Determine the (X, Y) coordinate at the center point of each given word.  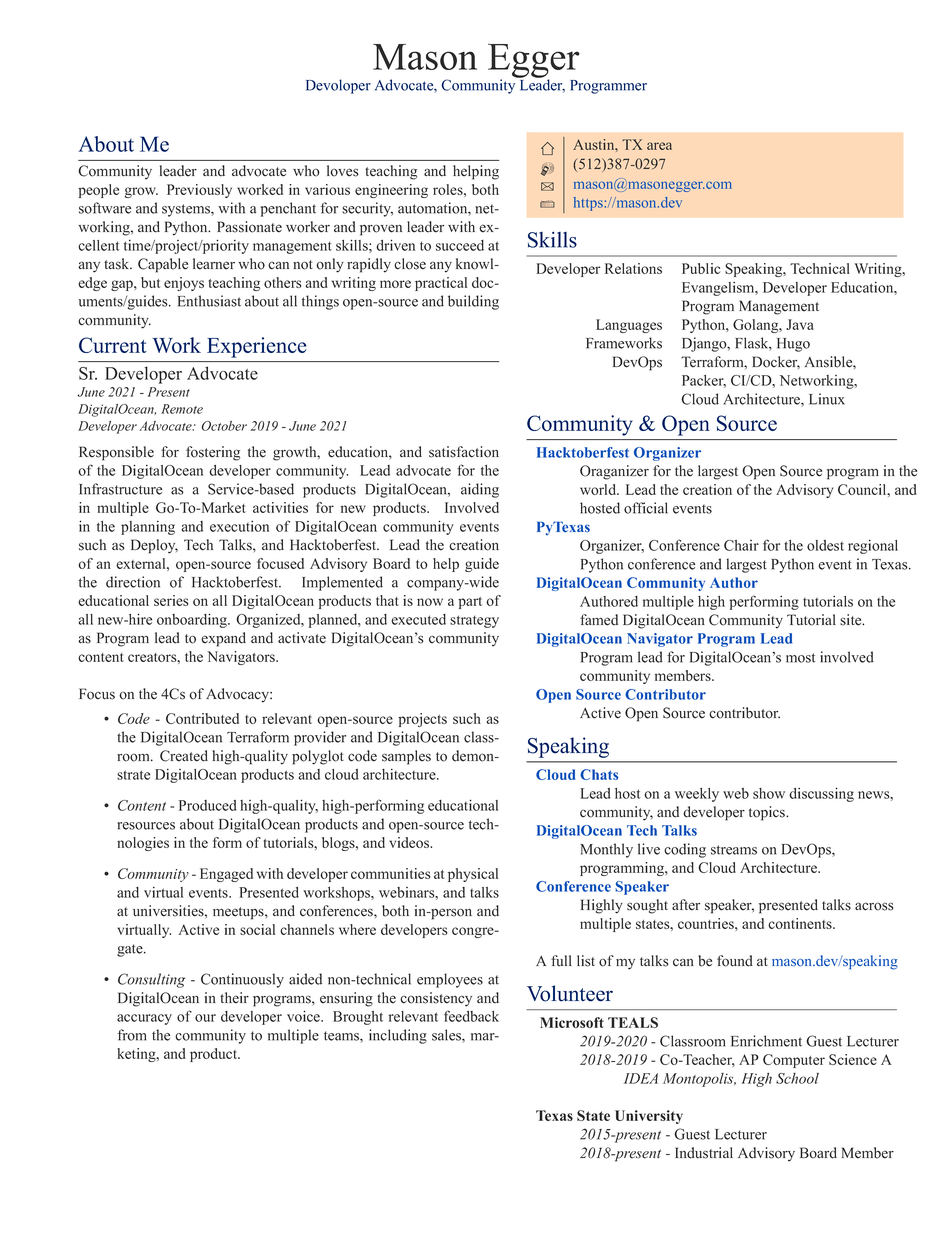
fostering (213, 453)
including (398, 1036)
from (131, 1035)
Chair (741, 545)
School (797, 1078)
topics (768, 813)
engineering (391, 191)
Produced (208, 805)
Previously (199, 191)
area (659, 146)
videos (410, 842)
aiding (480, 490)
